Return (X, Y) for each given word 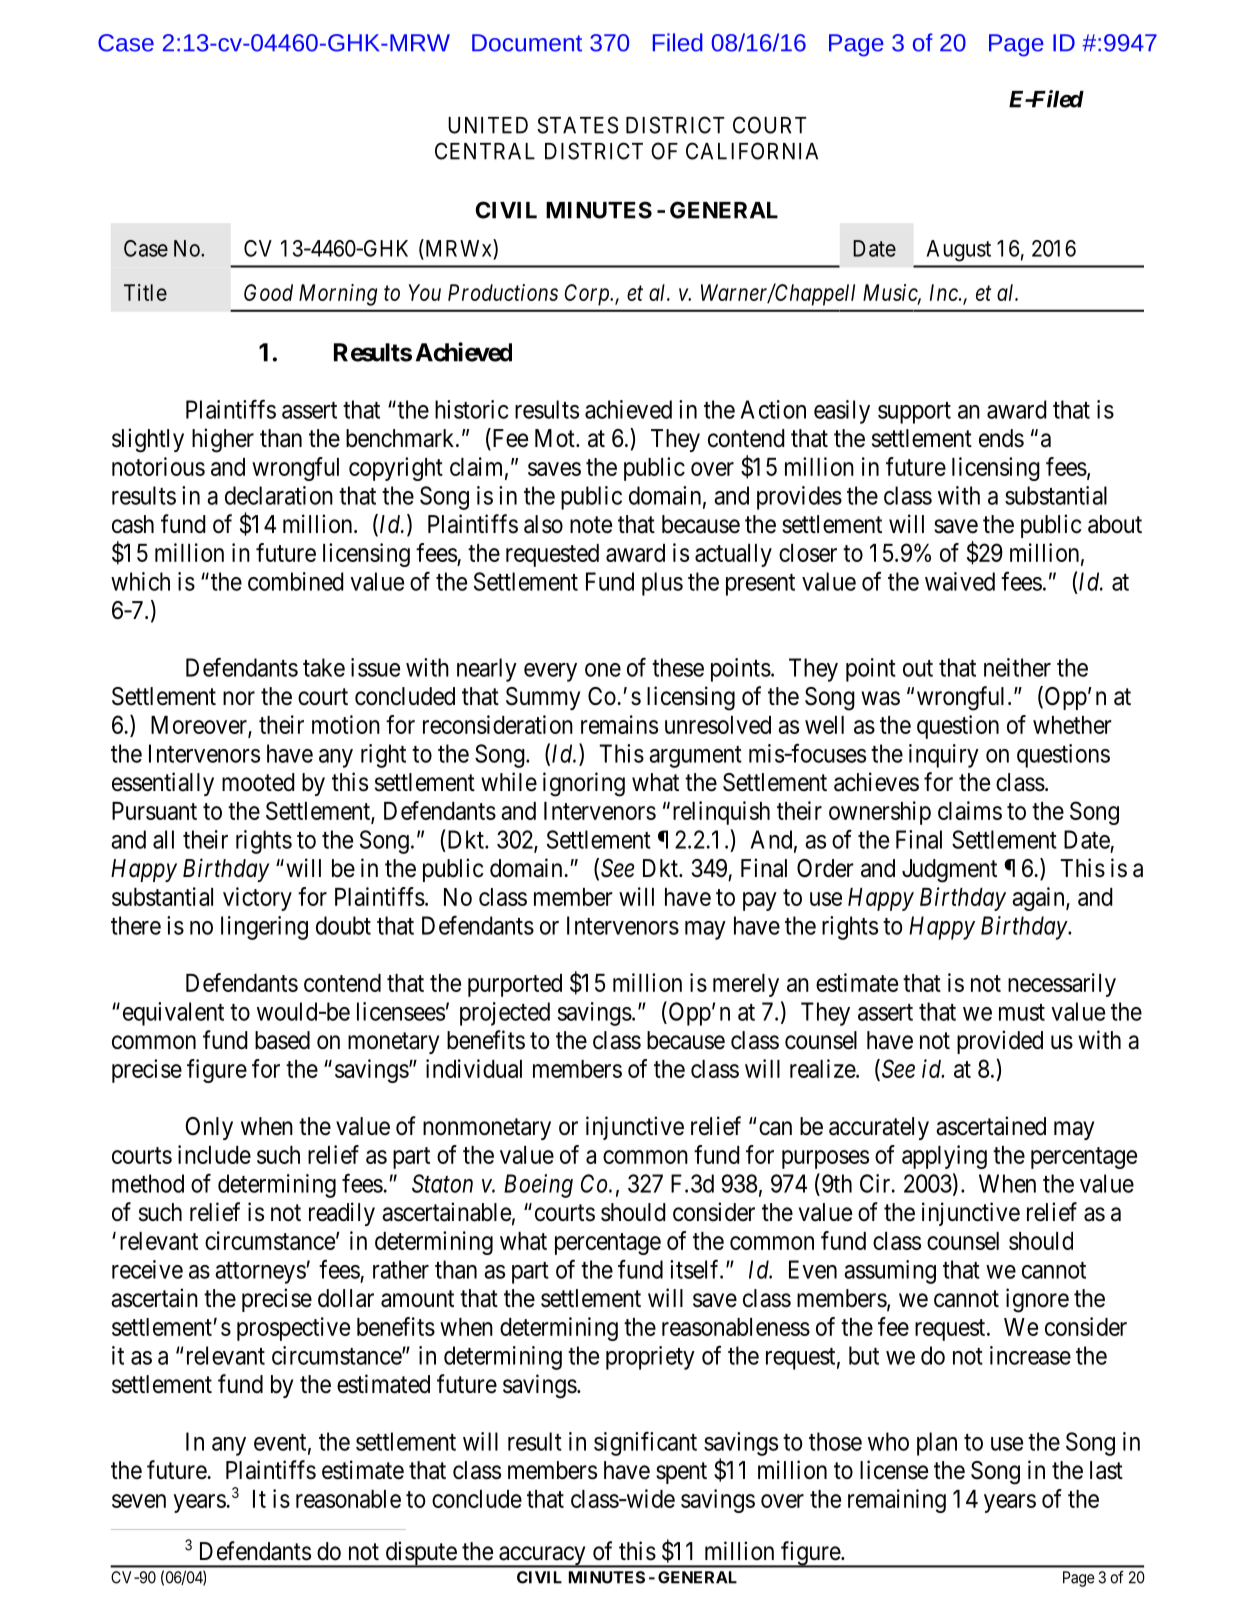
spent (681, 1473)
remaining (897, 1501)
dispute (420, 1554)
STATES (577, 125)
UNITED (488, 125)
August (958, 251)
